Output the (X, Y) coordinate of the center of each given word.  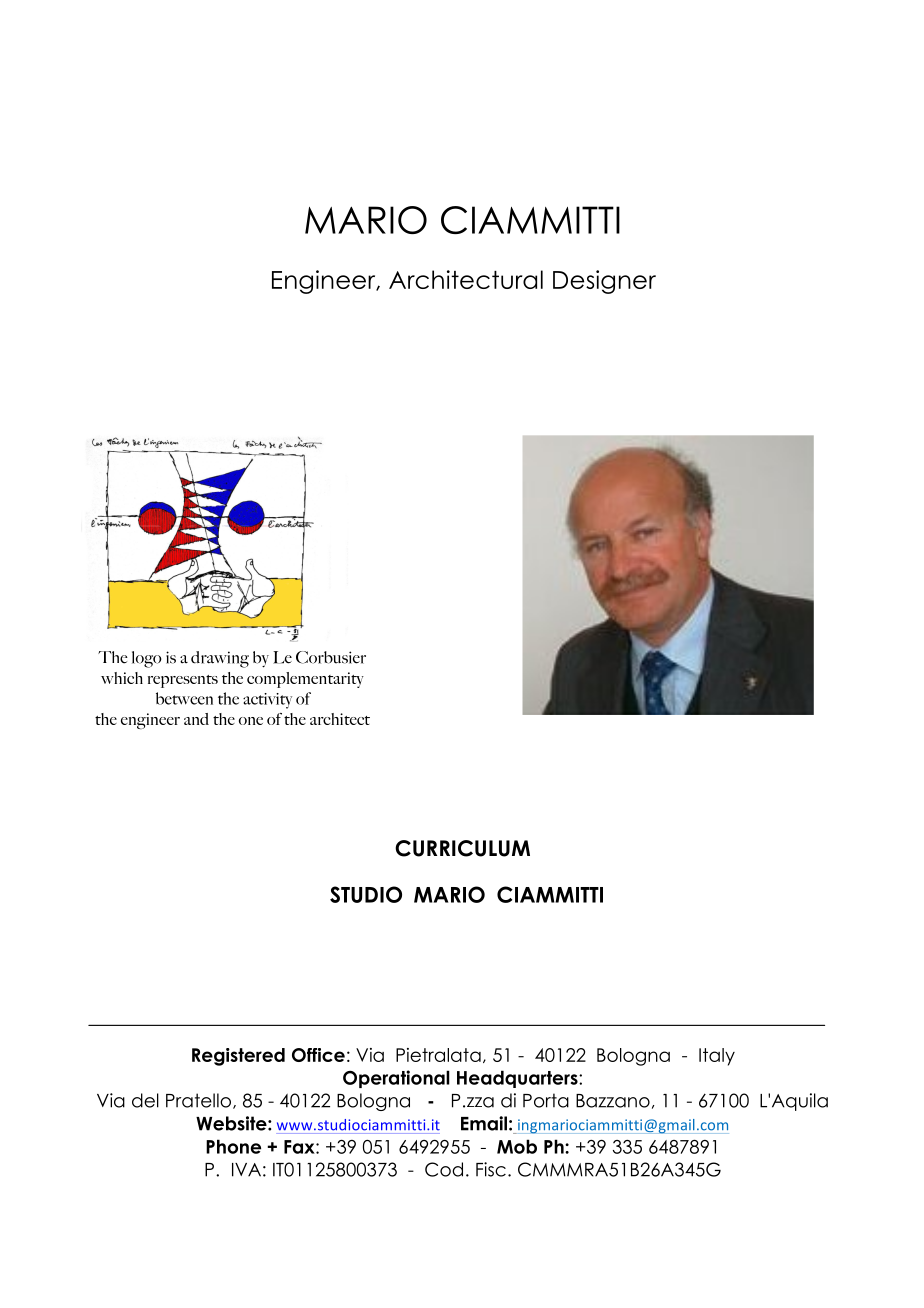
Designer (604, 282)
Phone (233, 1146)
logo (147, 659)
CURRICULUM (462, 848)
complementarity (305, 680)
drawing (220, 659)
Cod (444, 1169)
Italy (717, 1057)
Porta (546, 1100)
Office (318, 1055)
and (196, 719)
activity (267, 701)
